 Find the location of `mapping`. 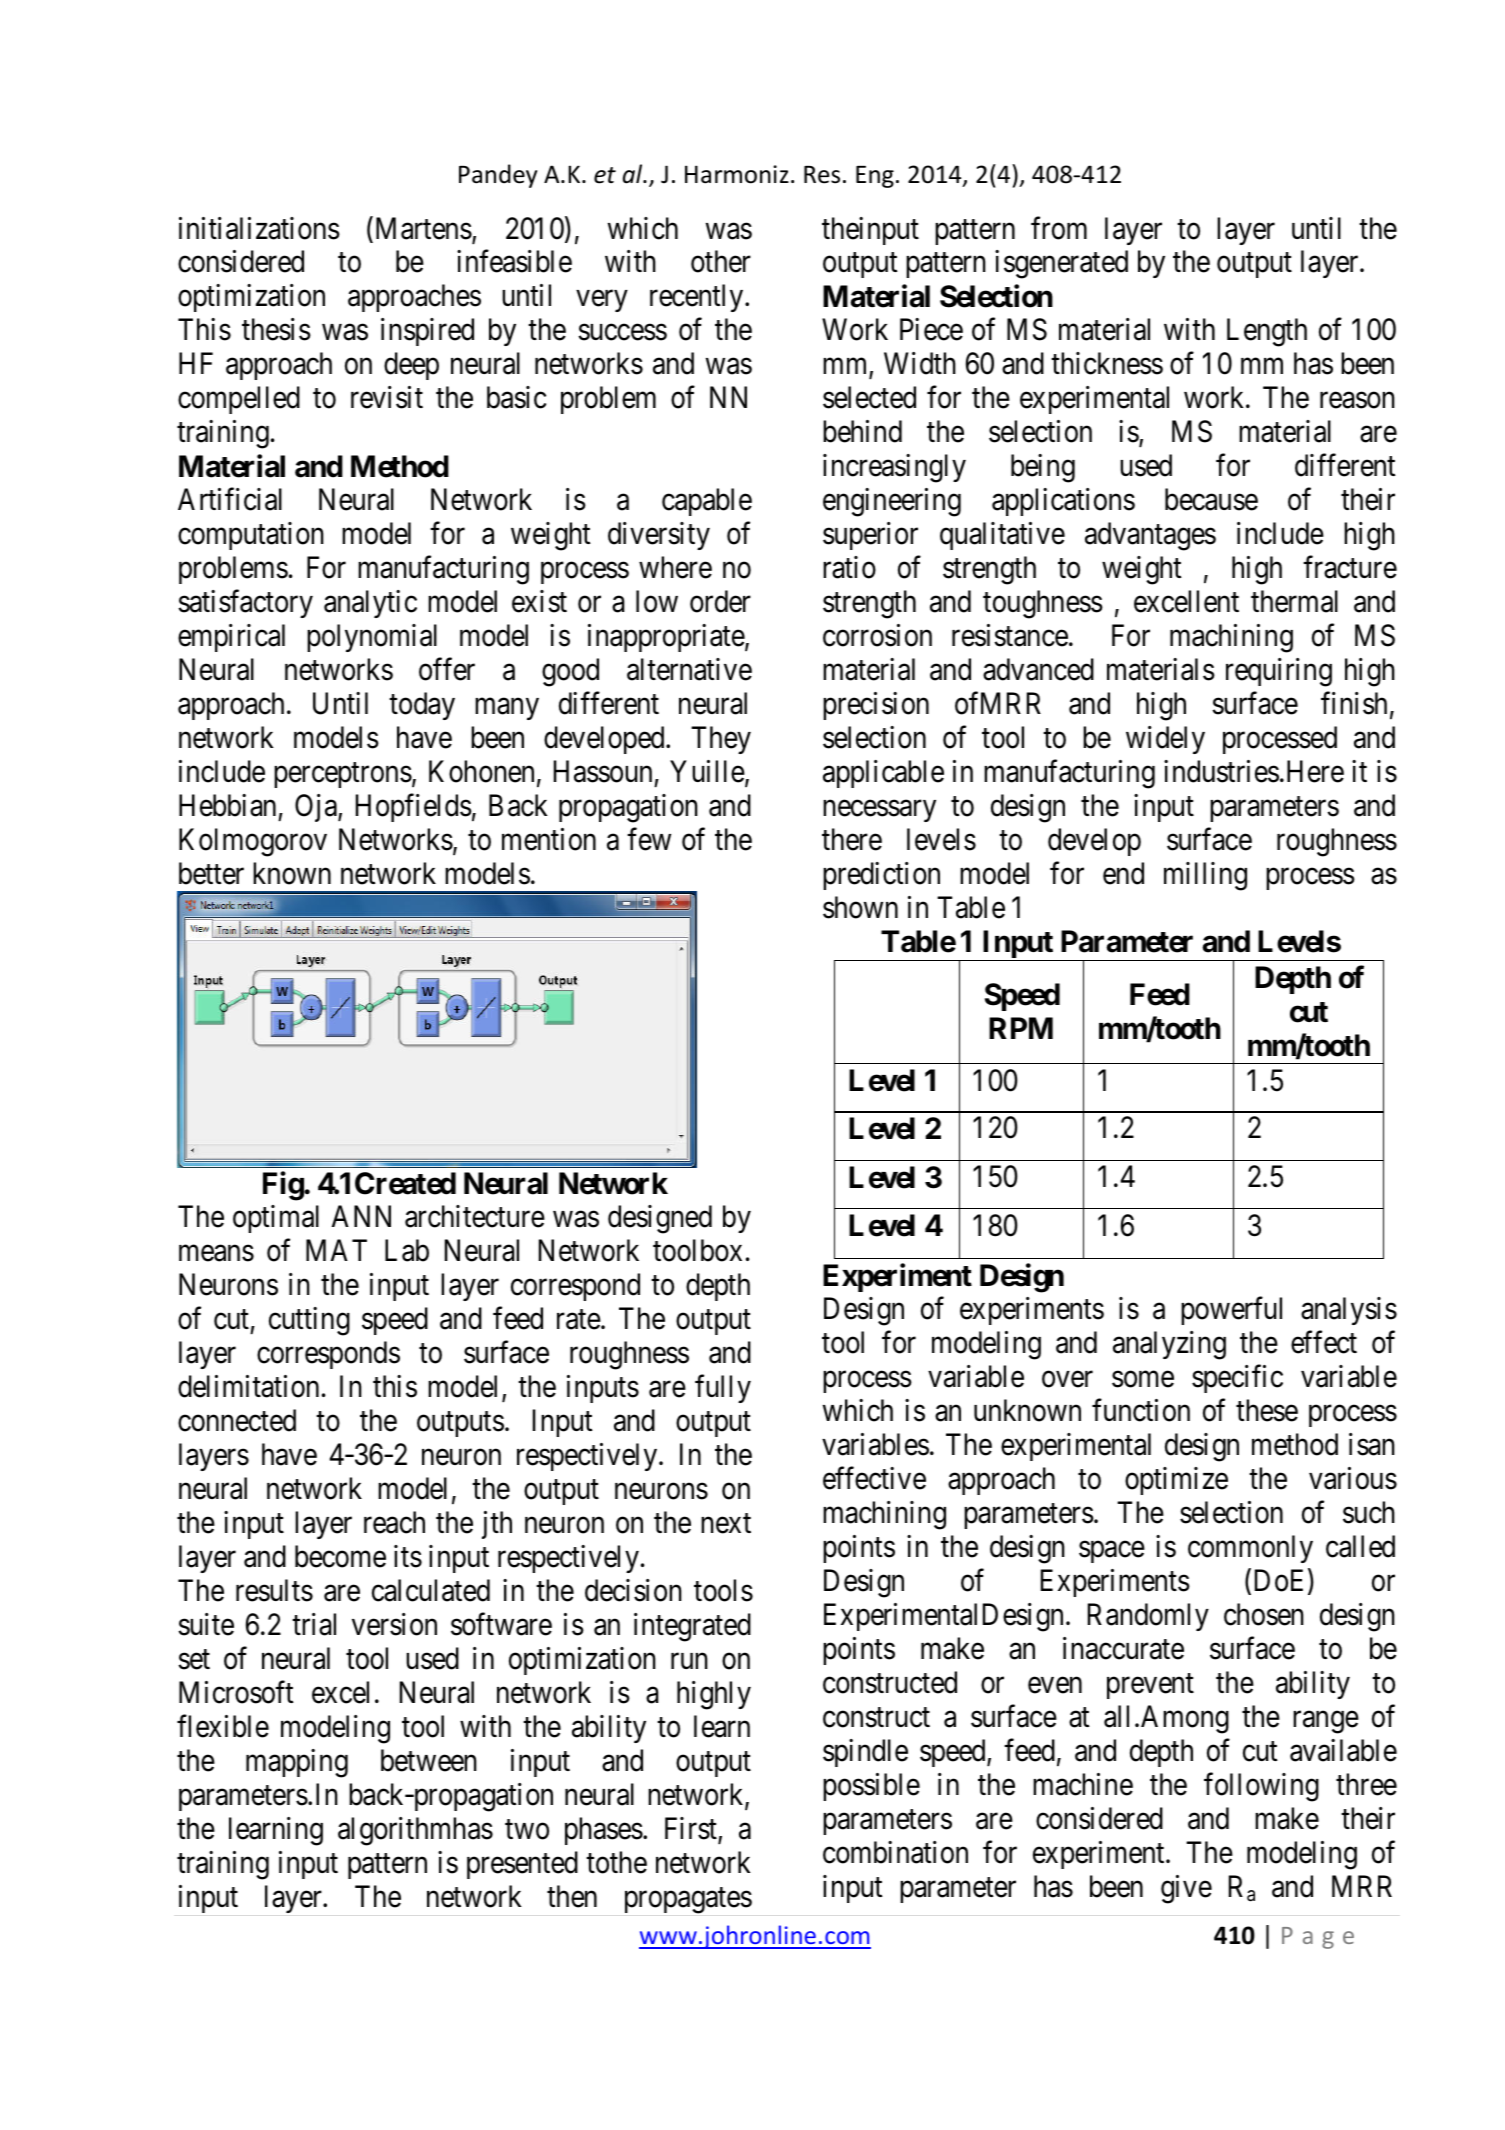

mapping is located at coordinates (297, 1763).
